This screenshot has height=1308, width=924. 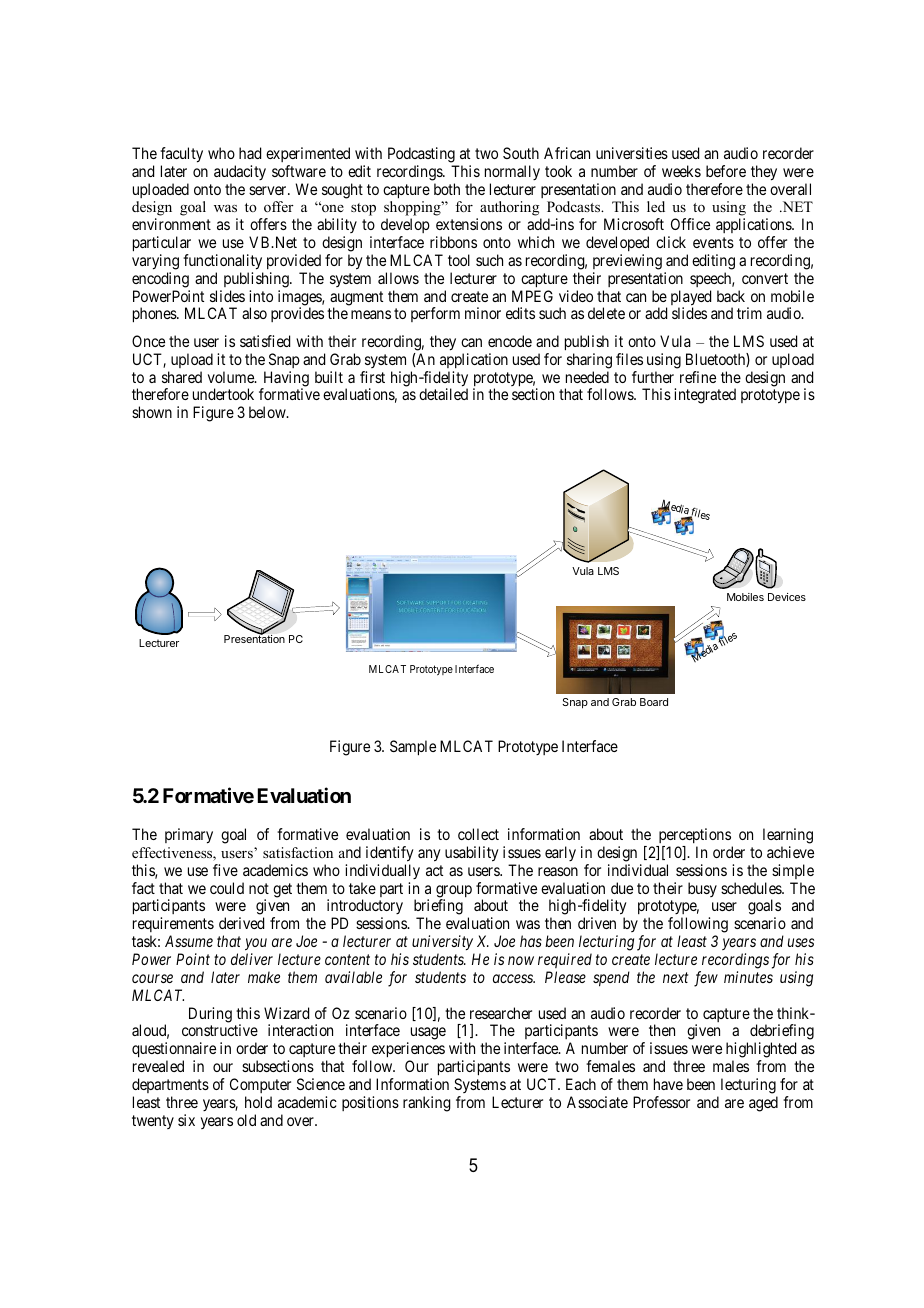 I want to click on ranking, so click(x=427, y=1104).
